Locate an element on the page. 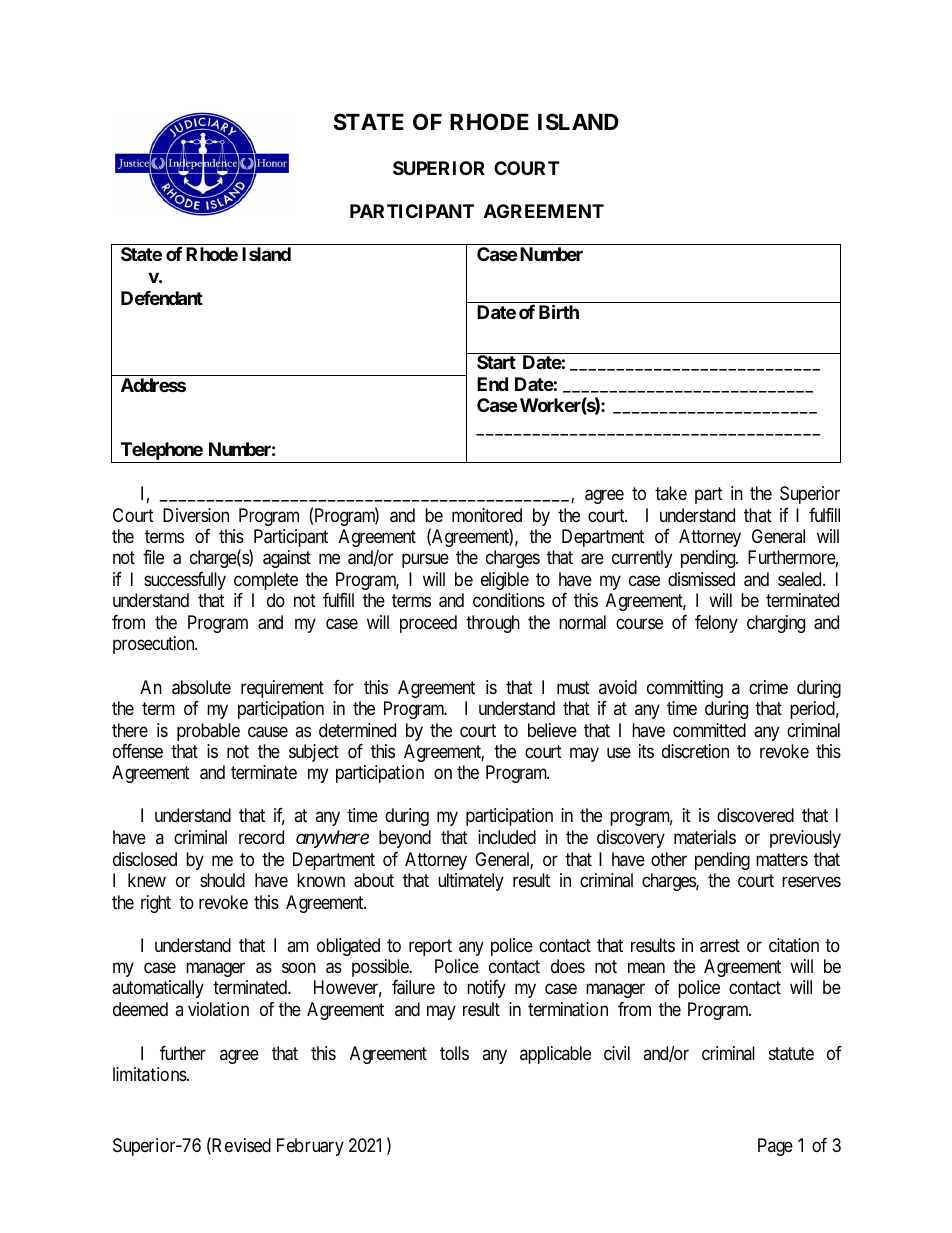  Birth is located at coordinates (559, 311).
